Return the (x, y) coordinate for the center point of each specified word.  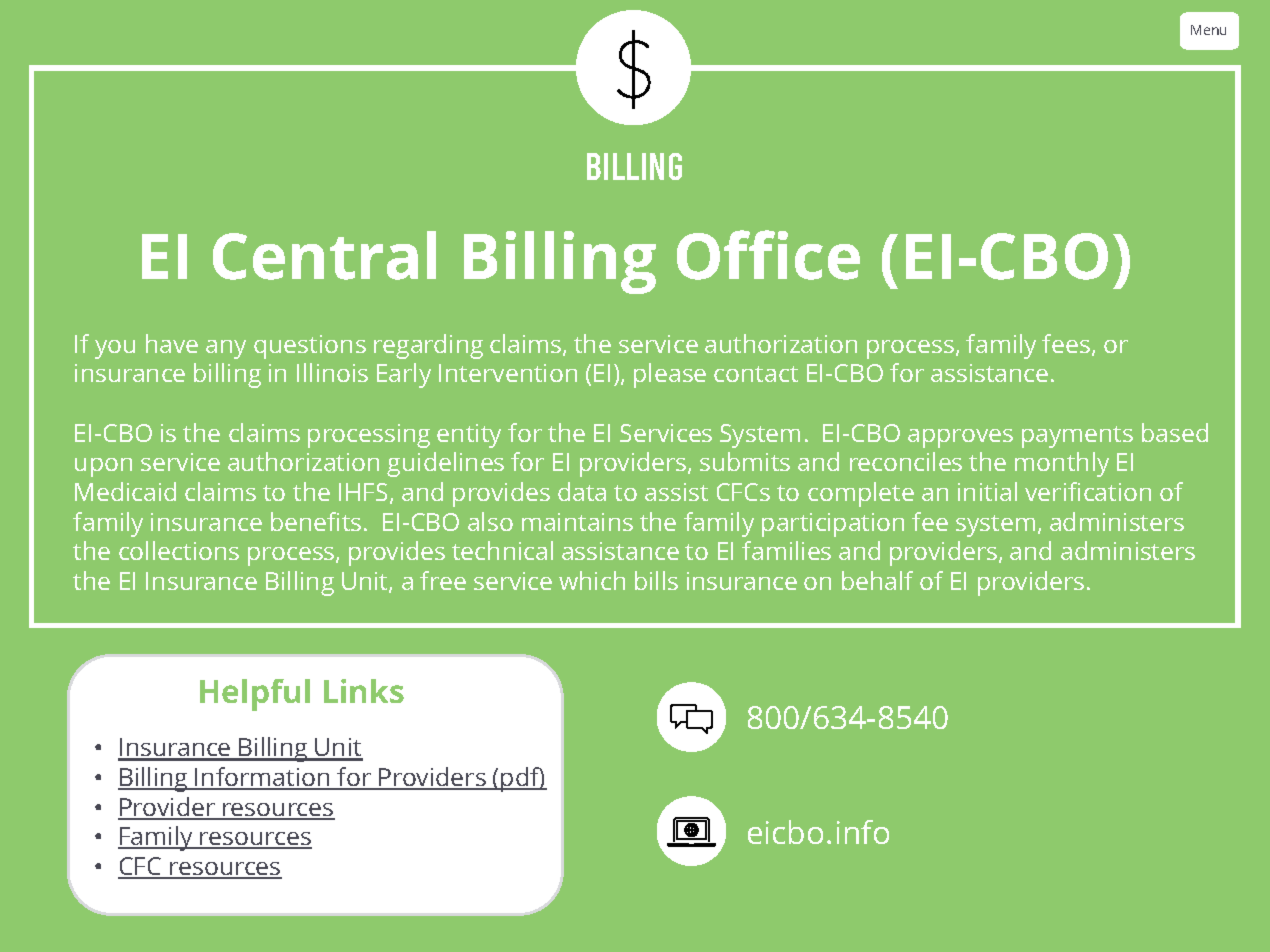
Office (768, 255)
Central (324, 255)
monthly (1062, 464)
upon (103, 467)
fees (1066, 343)
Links (364, 691)
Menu (1208, 30)
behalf (877, 580)
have (172, 343)
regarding (428, 346)
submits (745, 461)
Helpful (255, 695)
